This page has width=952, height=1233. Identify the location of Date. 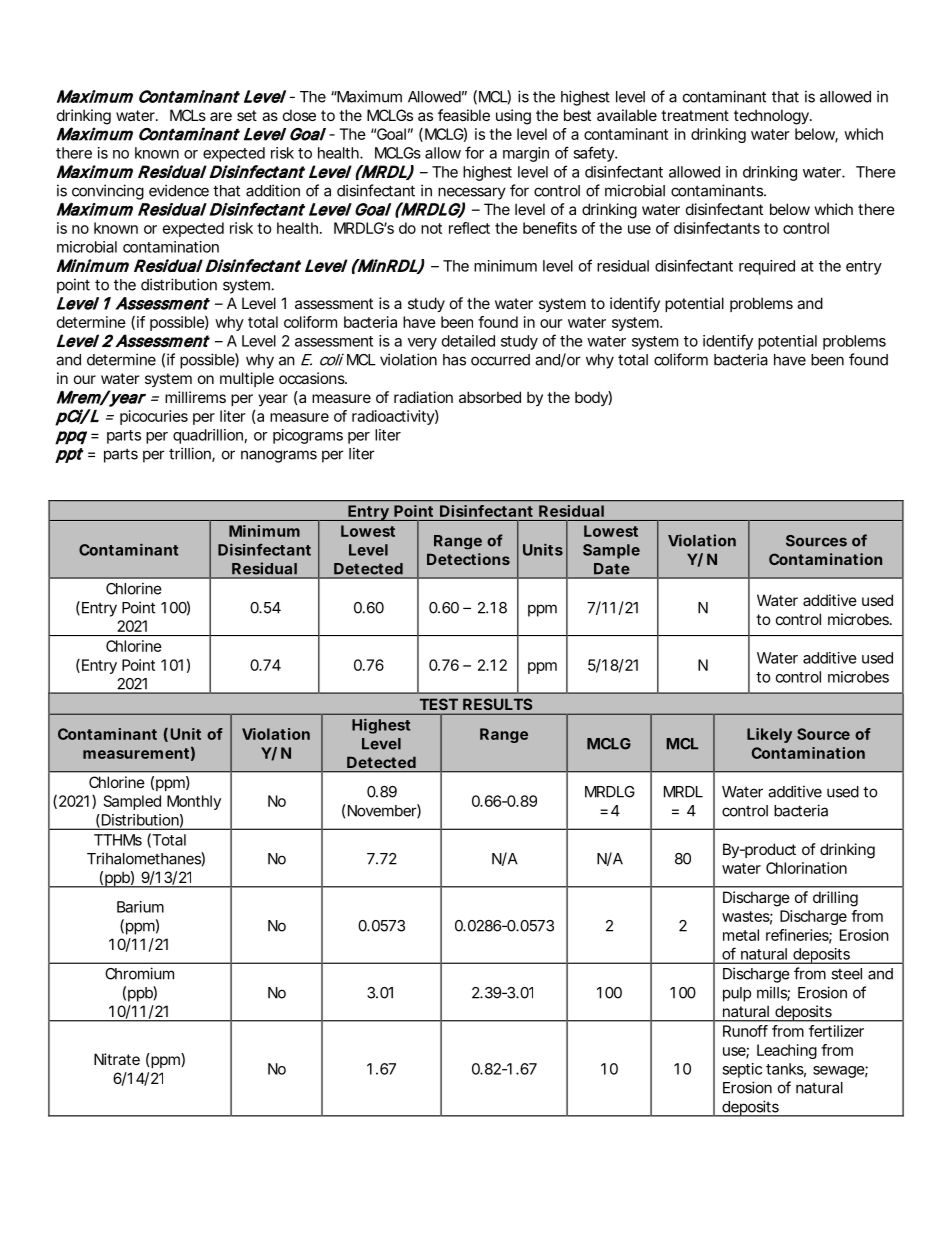
(611, 568).
